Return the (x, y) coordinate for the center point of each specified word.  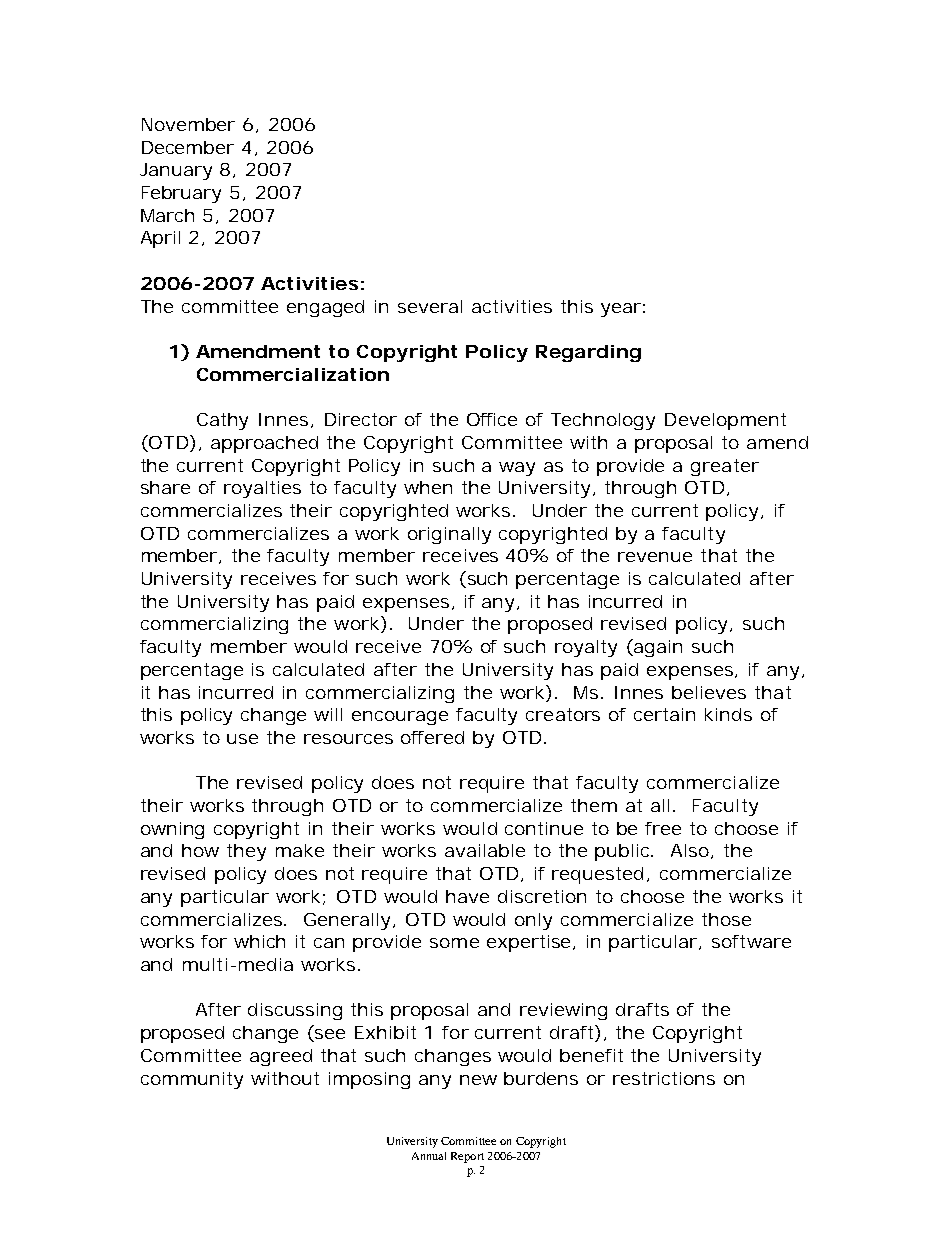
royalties (262, 489)
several (430, 306)
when (428, 487)
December (188, 147)
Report (467, 1157)
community (192, 1080)
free (663, 828)
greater (725, 467)
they (246, 852)
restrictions (664, 1078)
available (485, 850)
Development (725, 421)
